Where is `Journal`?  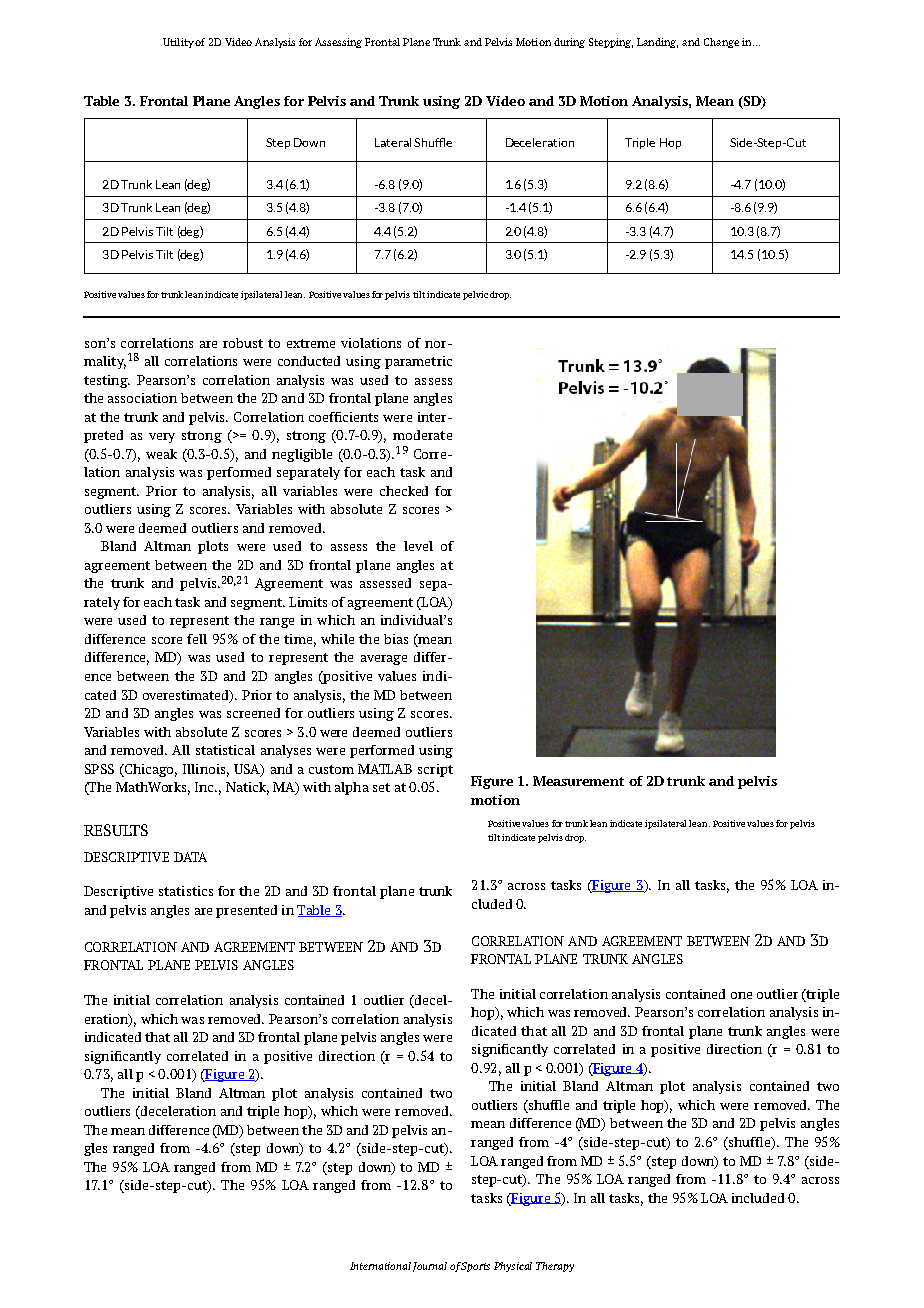
Journal is located at coordinates (430, 1267).
